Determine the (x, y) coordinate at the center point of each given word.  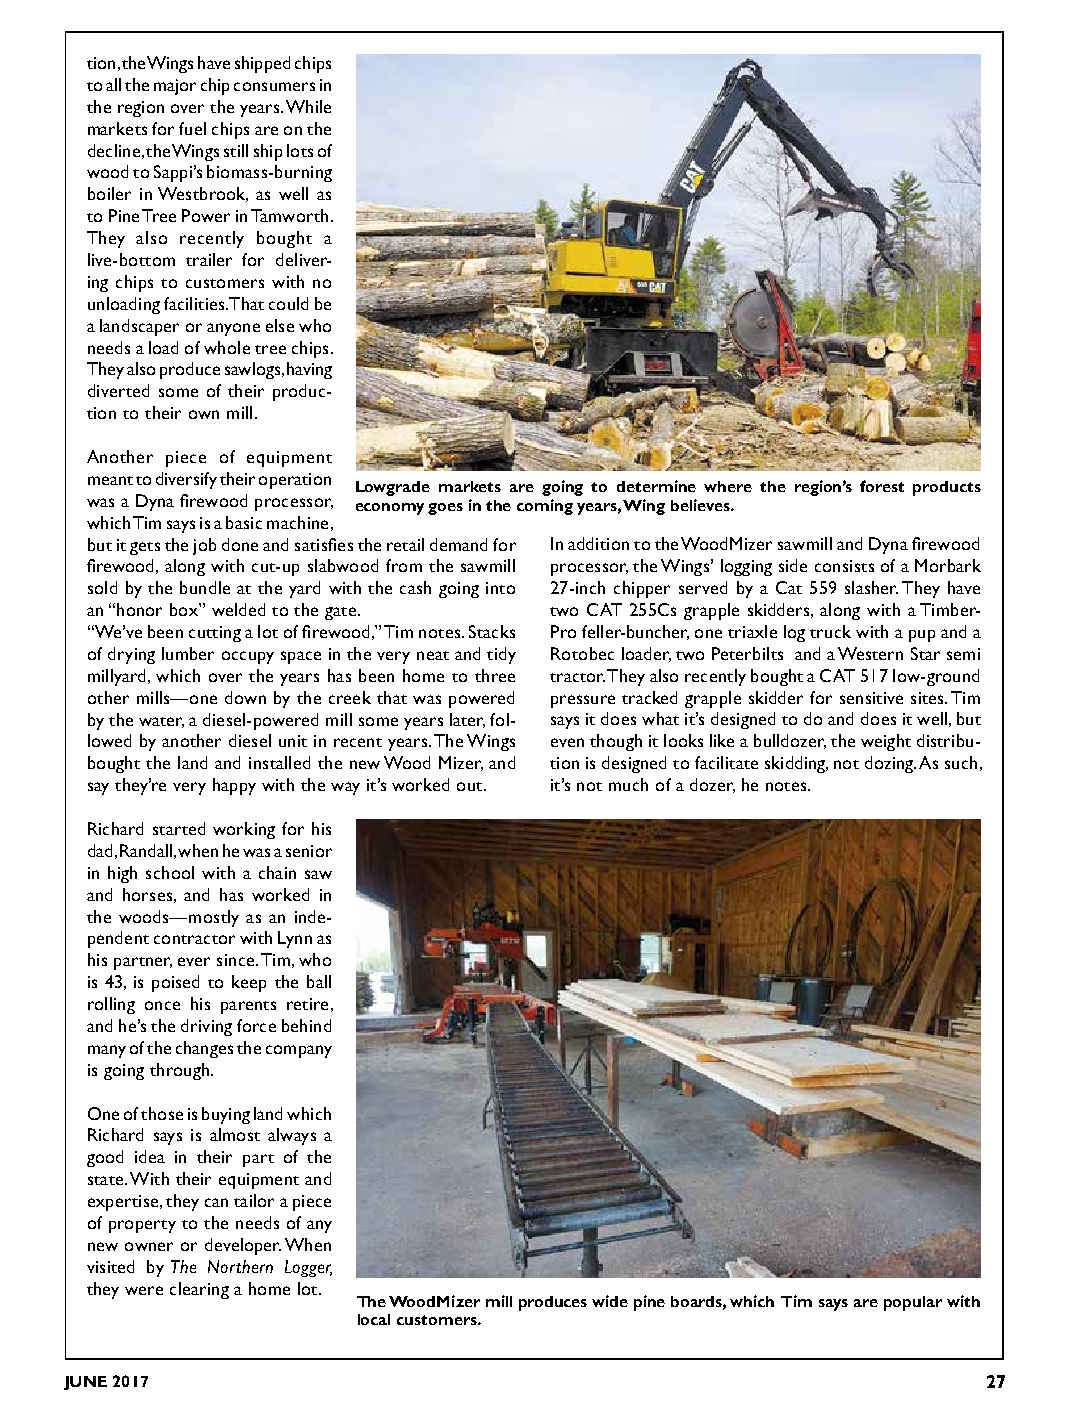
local (374, 1319)
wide (610, 1301)
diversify (186, 480)
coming (545, 507)
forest (882, 486)
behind (306, 1025)
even (567, 742)
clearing (199, 1290)
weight (886, 742)
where (728, 486)
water (161, 722)
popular (913, 1303)
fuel (192, 128)
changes (204, 1049)
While (308, 106)
